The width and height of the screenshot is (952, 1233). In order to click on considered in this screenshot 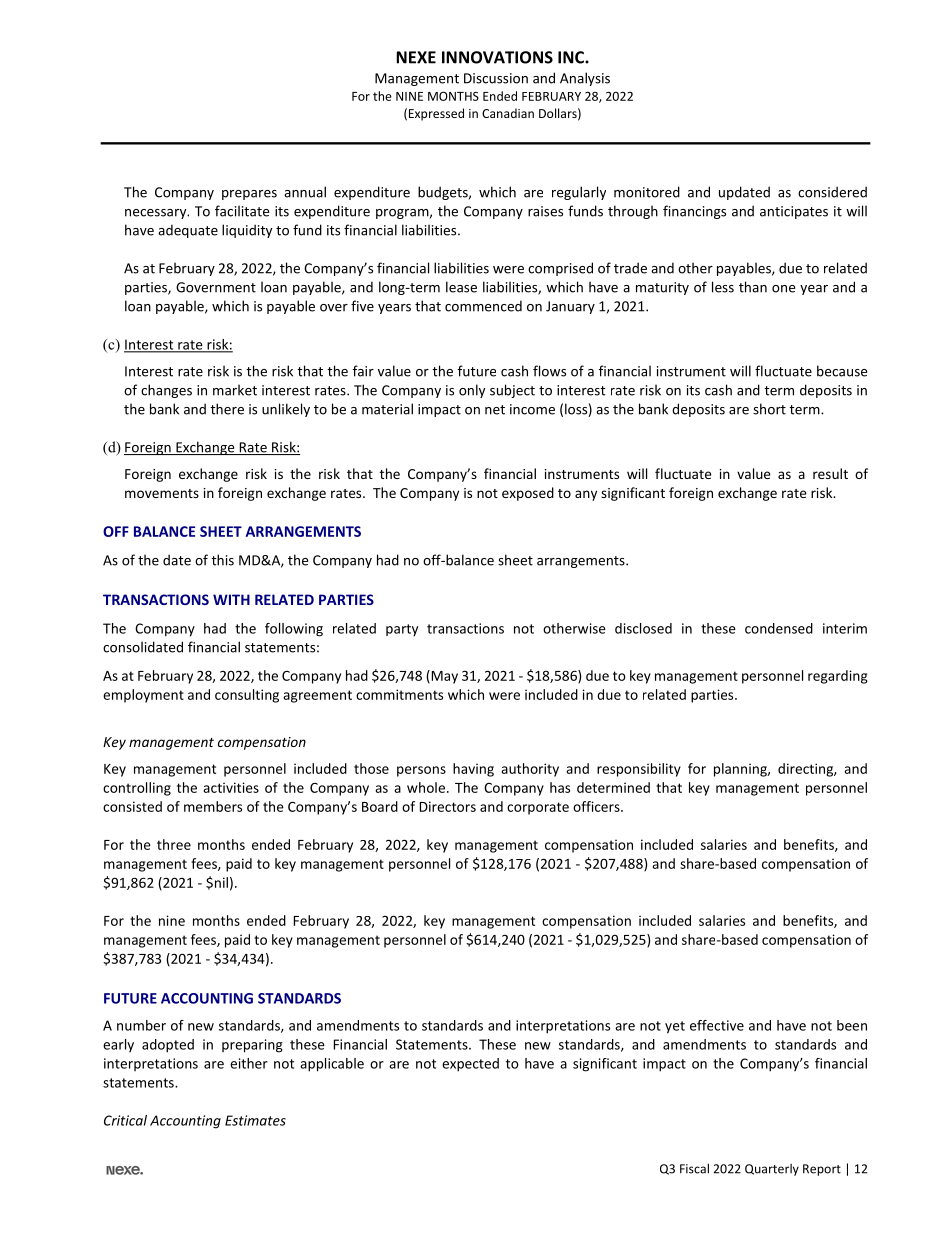, I will do `click(832, 192)`.
